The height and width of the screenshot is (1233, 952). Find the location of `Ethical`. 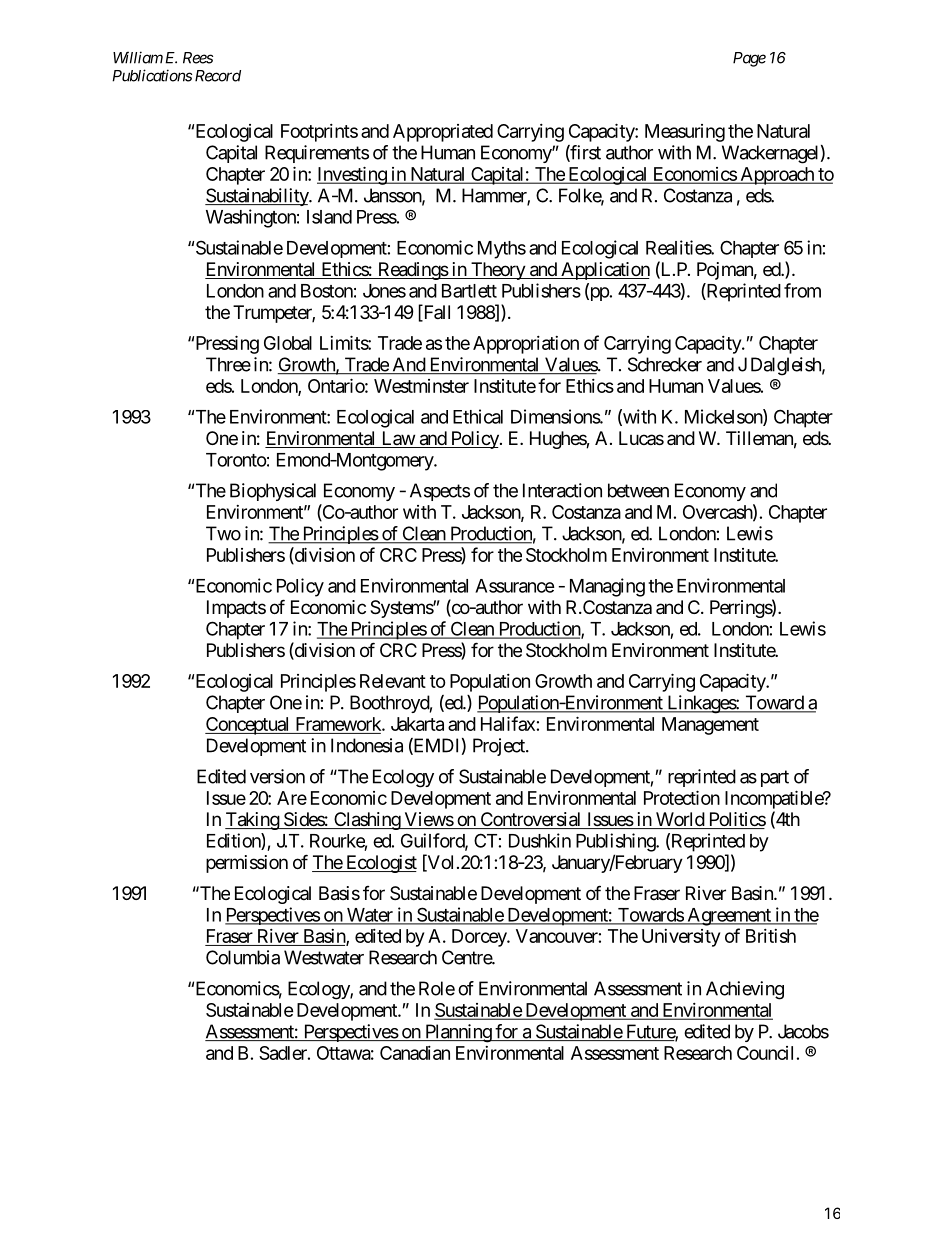

Ethical is located at coordinates (478, 416).
